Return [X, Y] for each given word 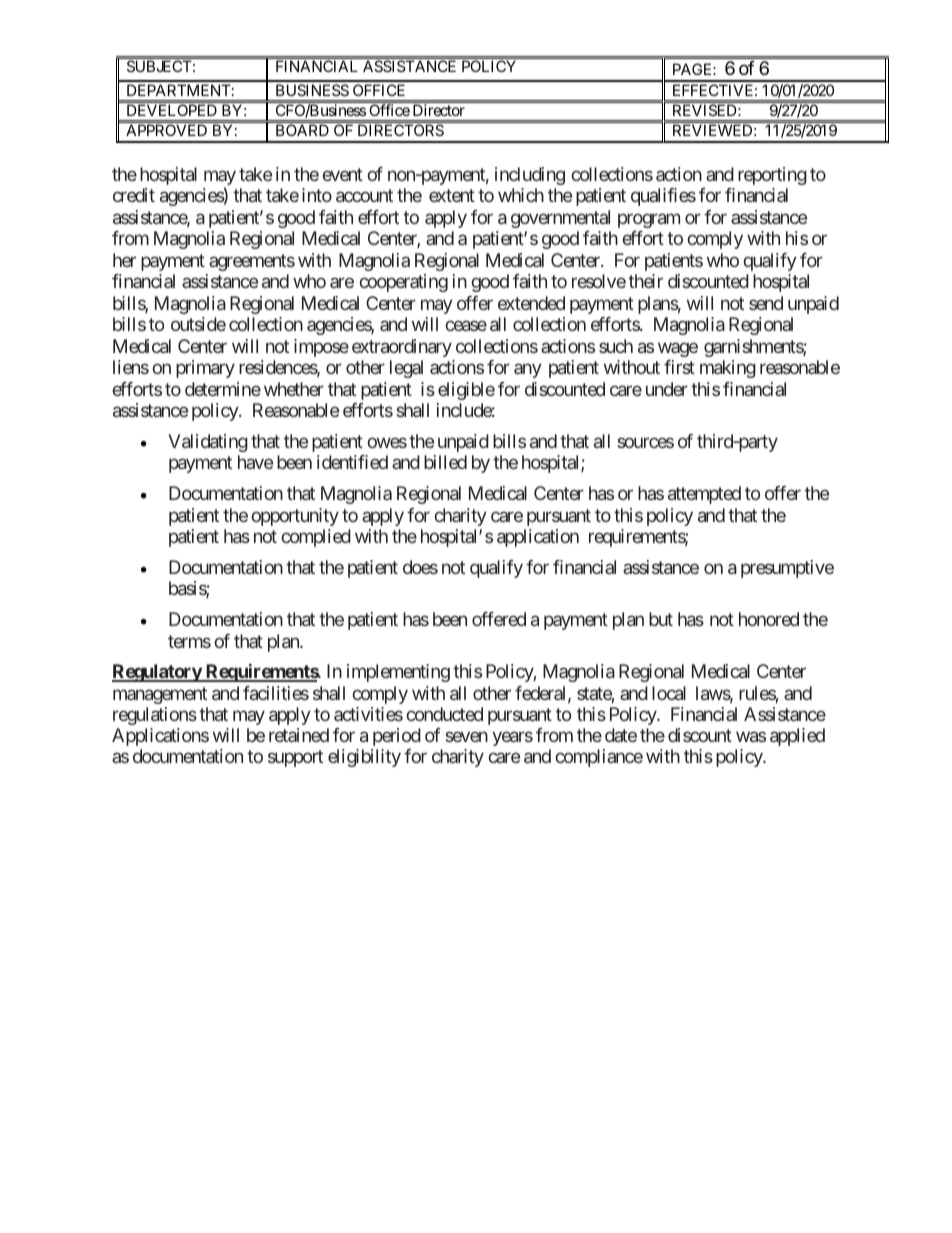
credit [134, 195]
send [766, 303]
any [528, 371]
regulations [155, 716]
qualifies [663, 197]
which [521, 195]
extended [531, 303]
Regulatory [157, 673]
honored [769, 619]
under [667, 389]
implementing [398, 673]
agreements [252, 262]
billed [445, 462]
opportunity [295, 517]
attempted [704, 495]
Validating [208, 443]
